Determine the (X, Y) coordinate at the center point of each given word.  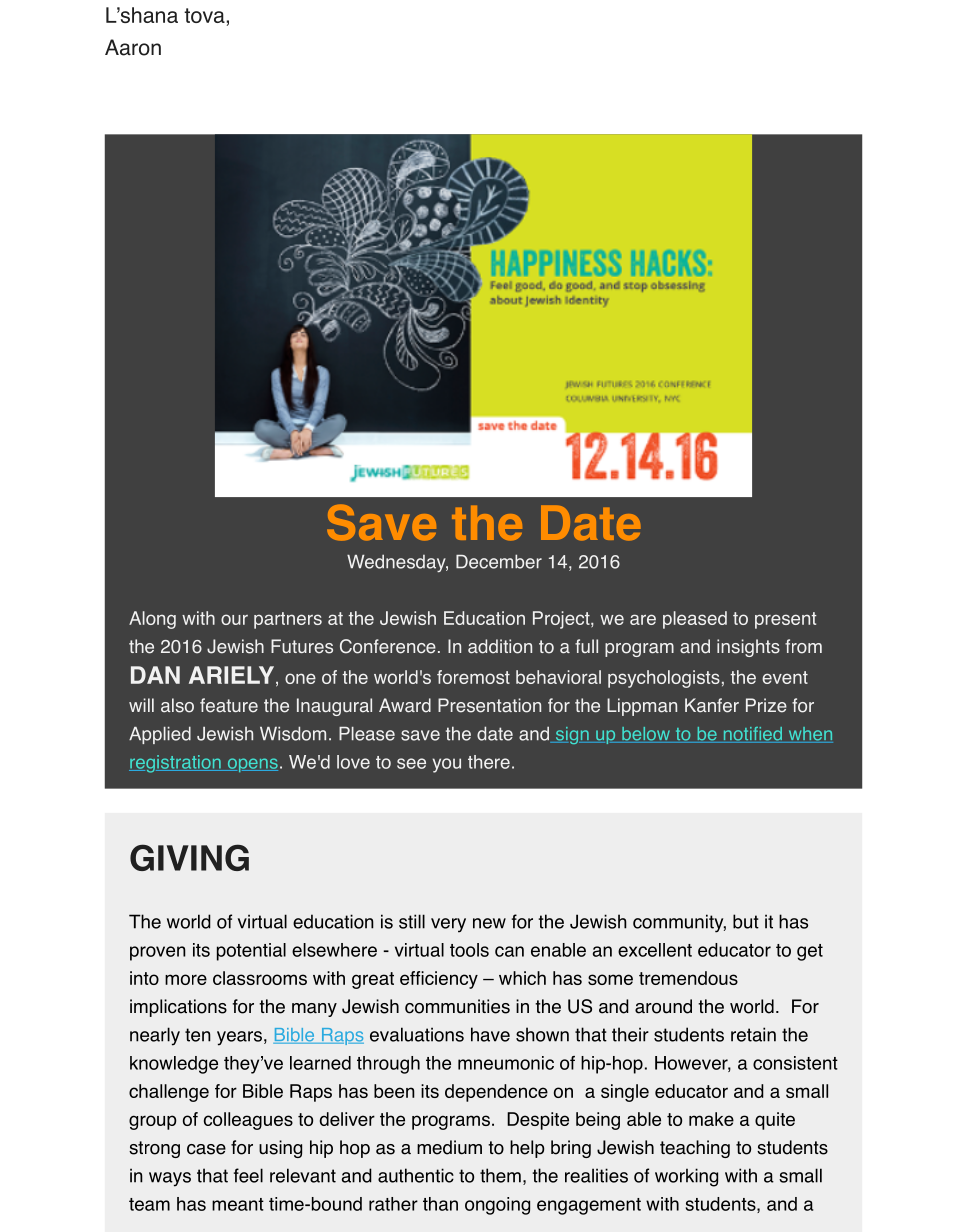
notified (753, 735)
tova (205, 15)
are (643, 619)
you (447, 765)
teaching (695, 1149)
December (499, 561)
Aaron (133, 47)
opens (251, 765)
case (206, 1149)
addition (500, 646)
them (500, 1175)
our (234, 619)
